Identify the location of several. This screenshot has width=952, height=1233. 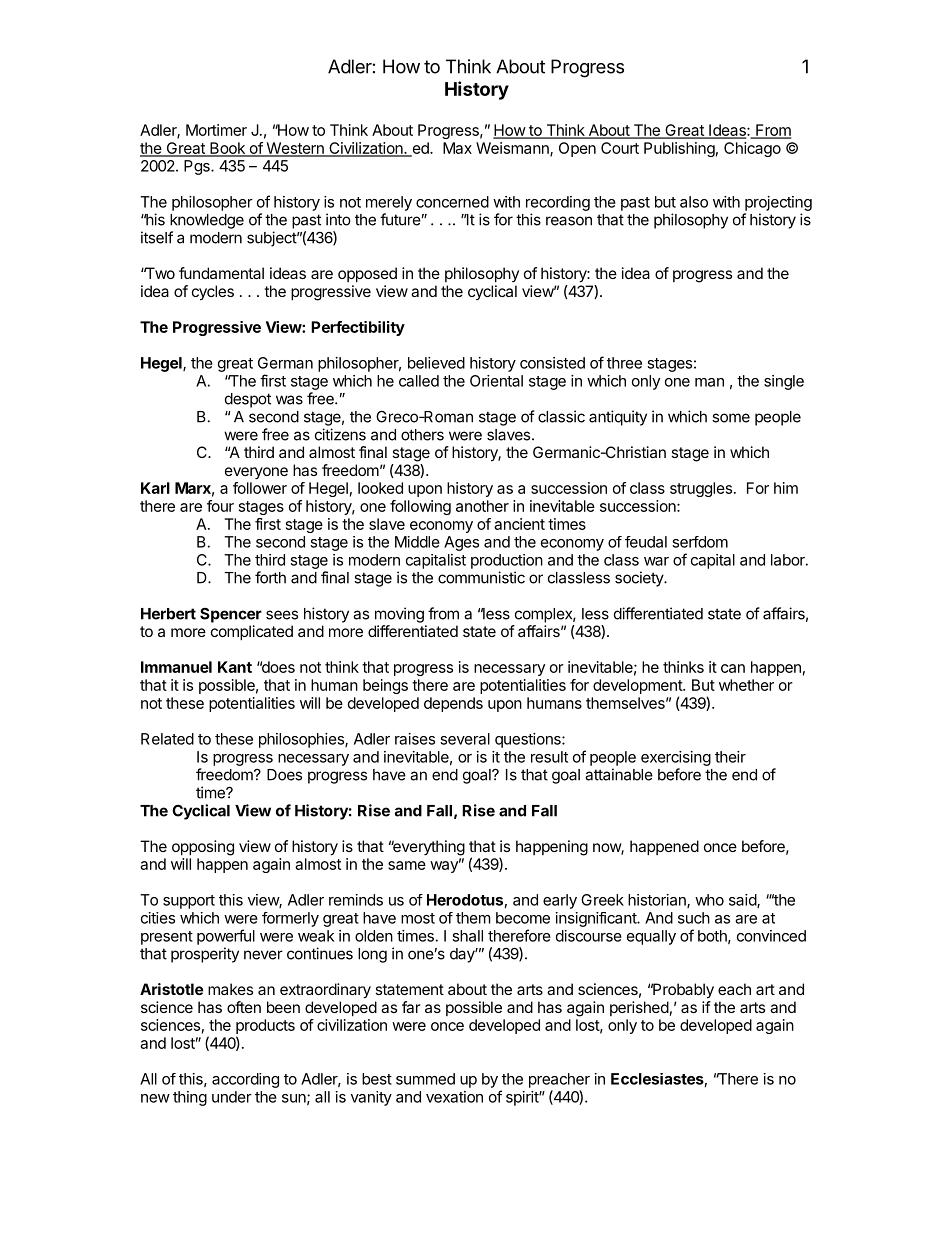
(465, 739).
